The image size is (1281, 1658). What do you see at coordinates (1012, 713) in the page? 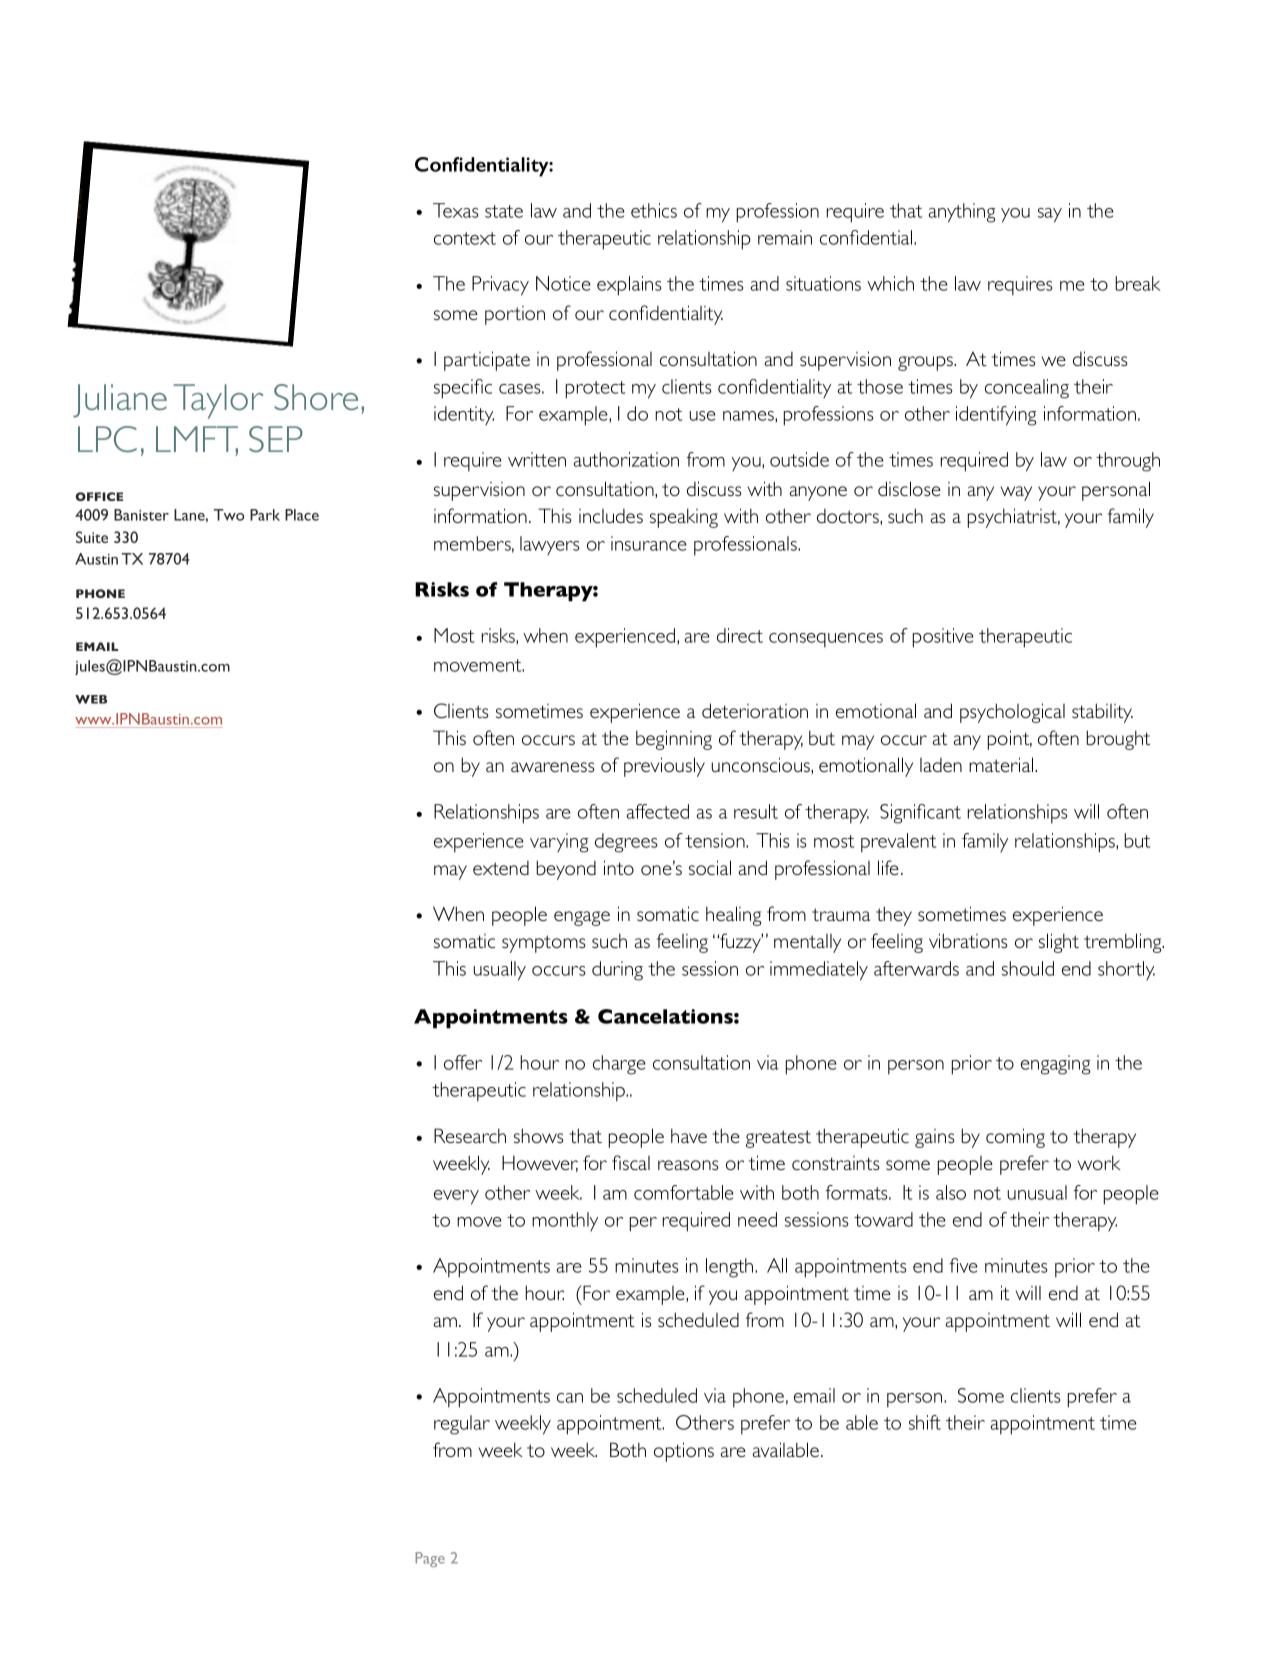
I see `psychological` at bounding box center [1012, 713].
